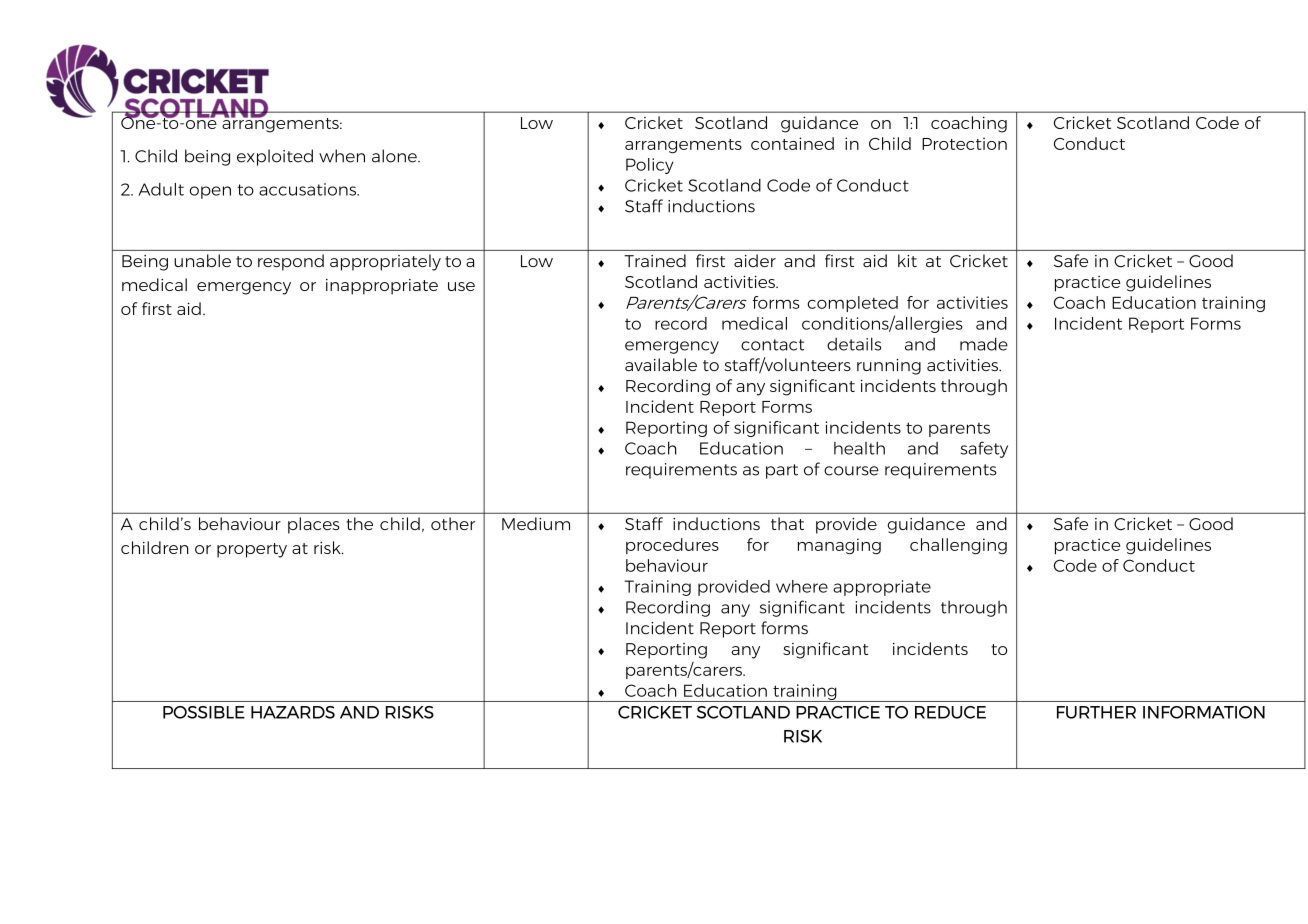  I want to click on places, so click(314, 525).
